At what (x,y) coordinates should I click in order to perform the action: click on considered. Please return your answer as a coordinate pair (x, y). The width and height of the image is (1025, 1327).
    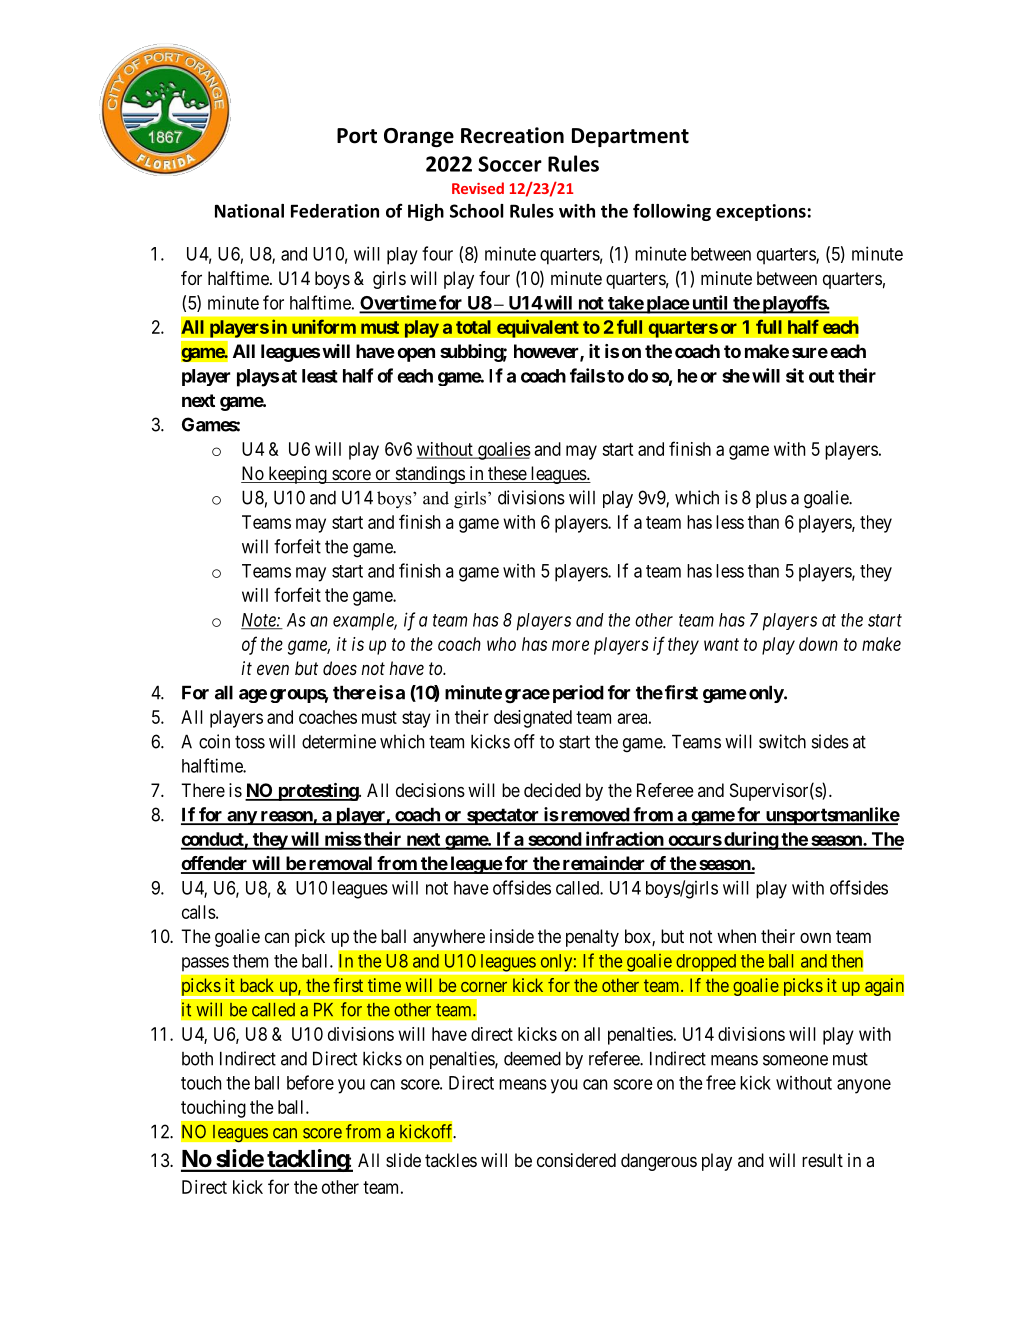
    Looking at the image, I should click on (576, 1160).
